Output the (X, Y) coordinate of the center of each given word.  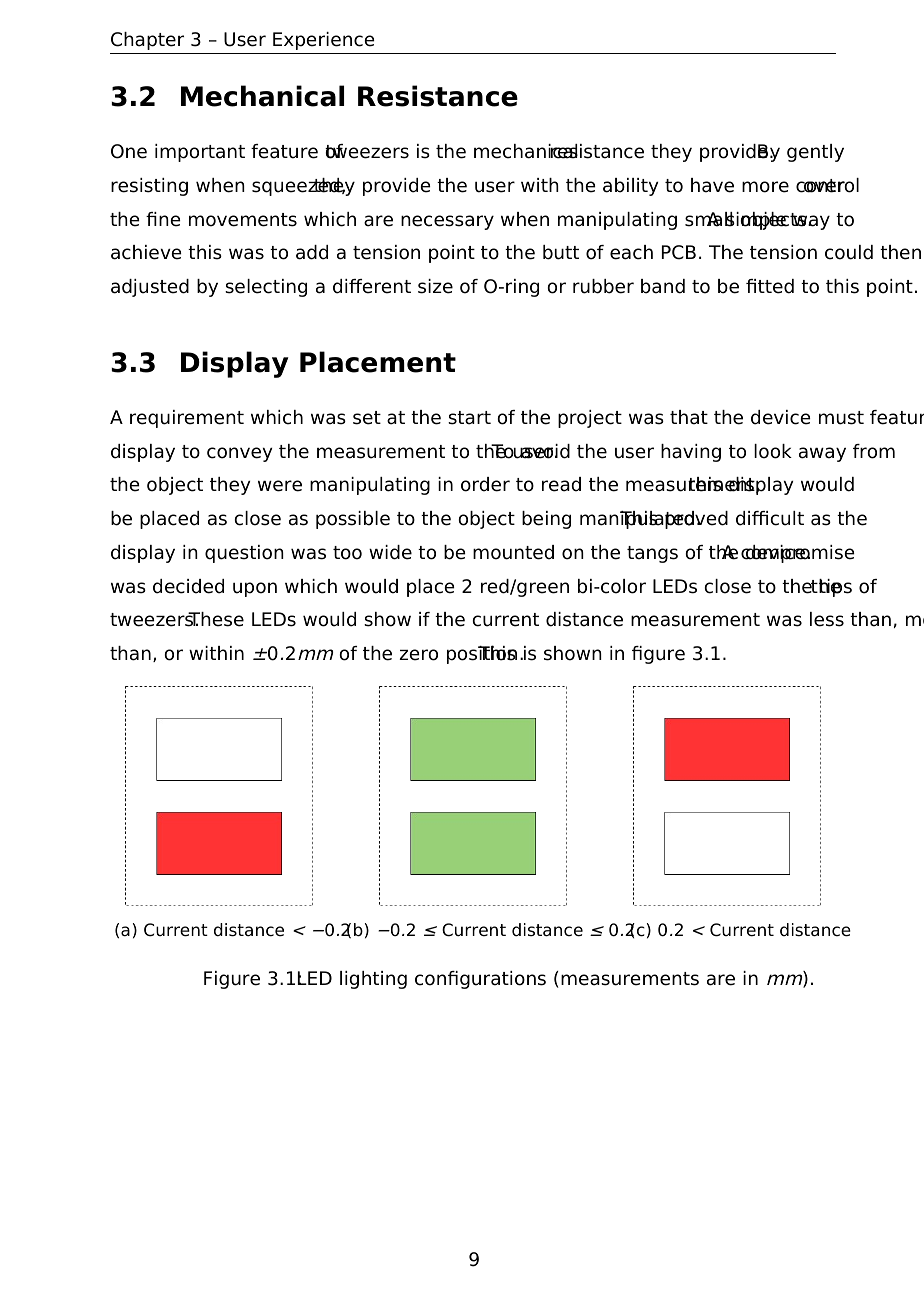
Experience (324, 41)
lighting (373, 980)
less (827, 619)
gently (815, 153)
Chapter (147, 41)
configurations (480, 980)
